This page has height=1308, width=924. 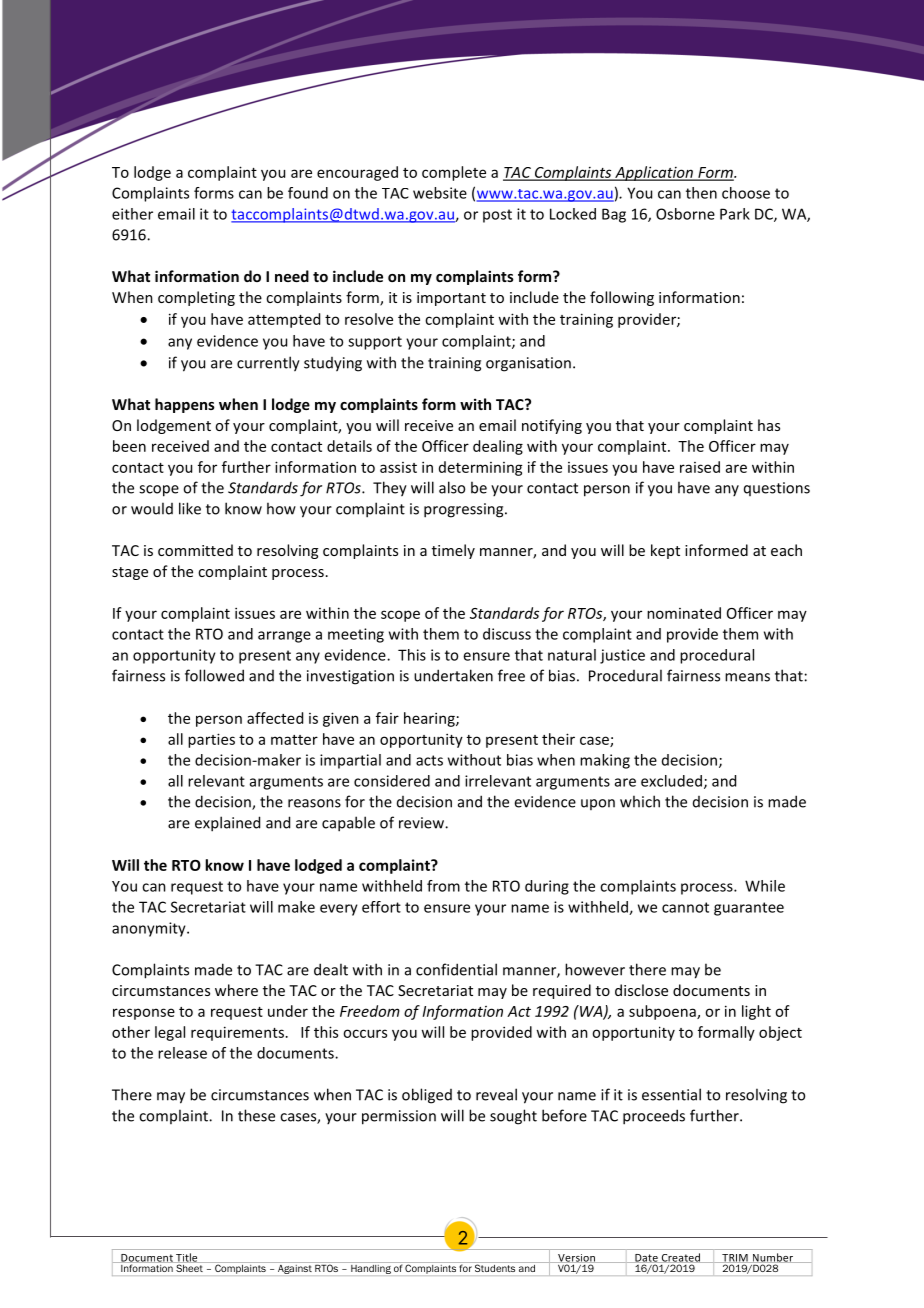 I want to click on determining, so click(x=481, y=468).
